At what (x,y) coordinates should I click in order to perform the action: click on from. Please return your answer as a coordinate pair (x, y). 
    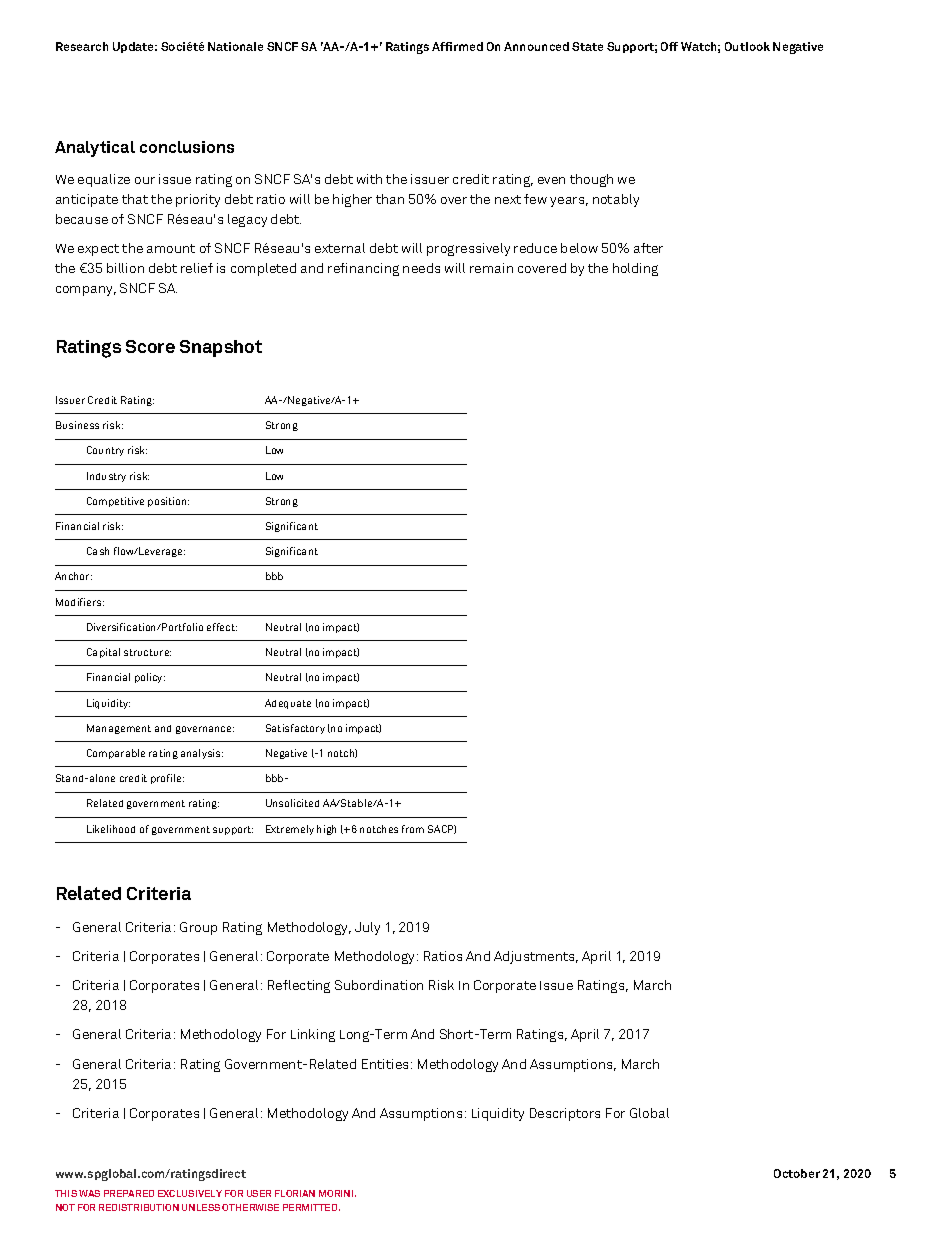
    Looking at the image, I should click on (413, 829).
